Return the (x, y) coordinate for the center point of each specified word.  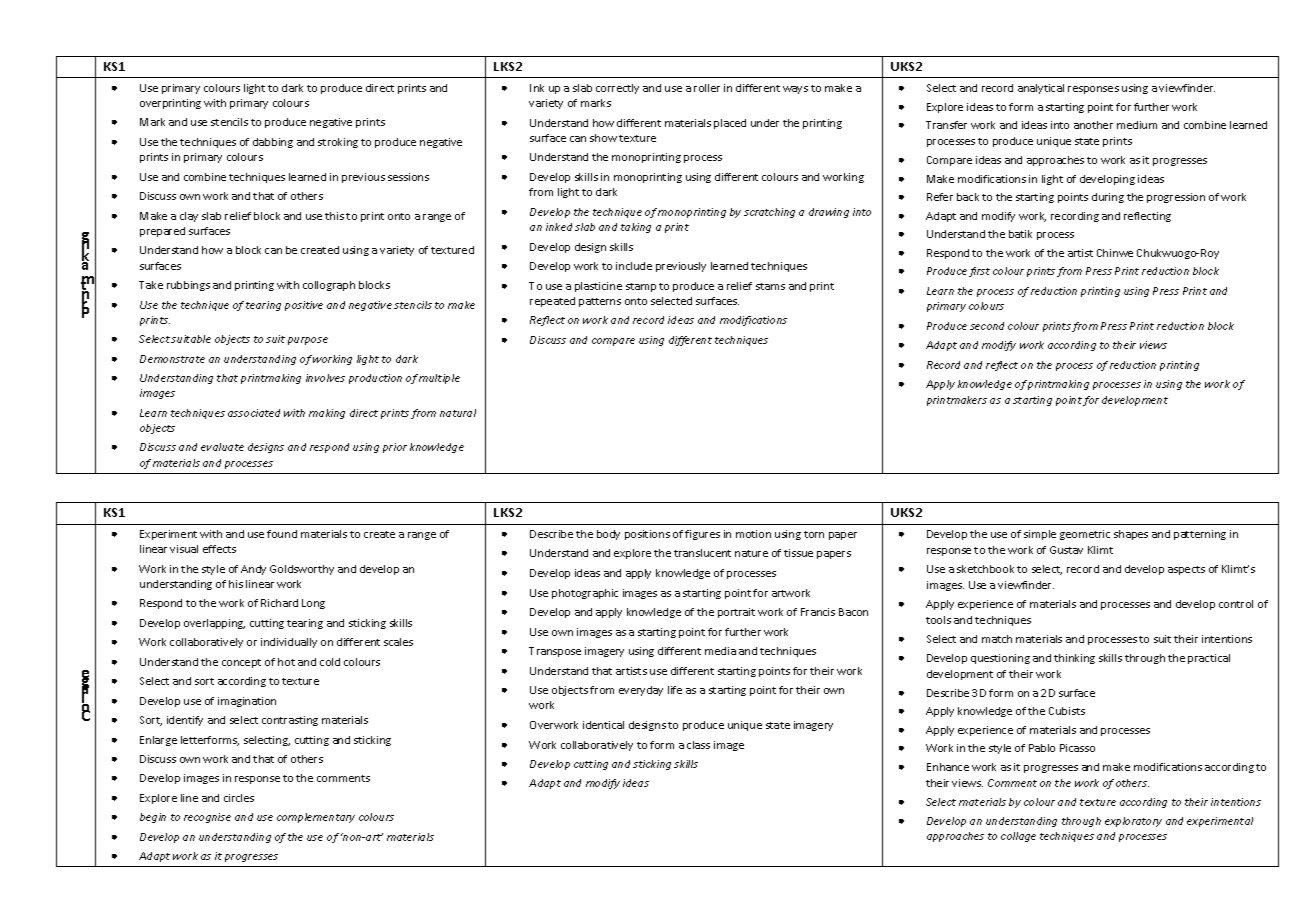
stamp (641, 287)
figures (702, 535)
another (1093, 125)
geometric (1085, 535)
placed (730, 124)
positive (304, 306)
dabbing (273, 143)
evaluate (222, 447)
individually (289, 643)
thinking (1074, 659)
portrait (736, 613)
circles (239, 798)
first (979, 272)
